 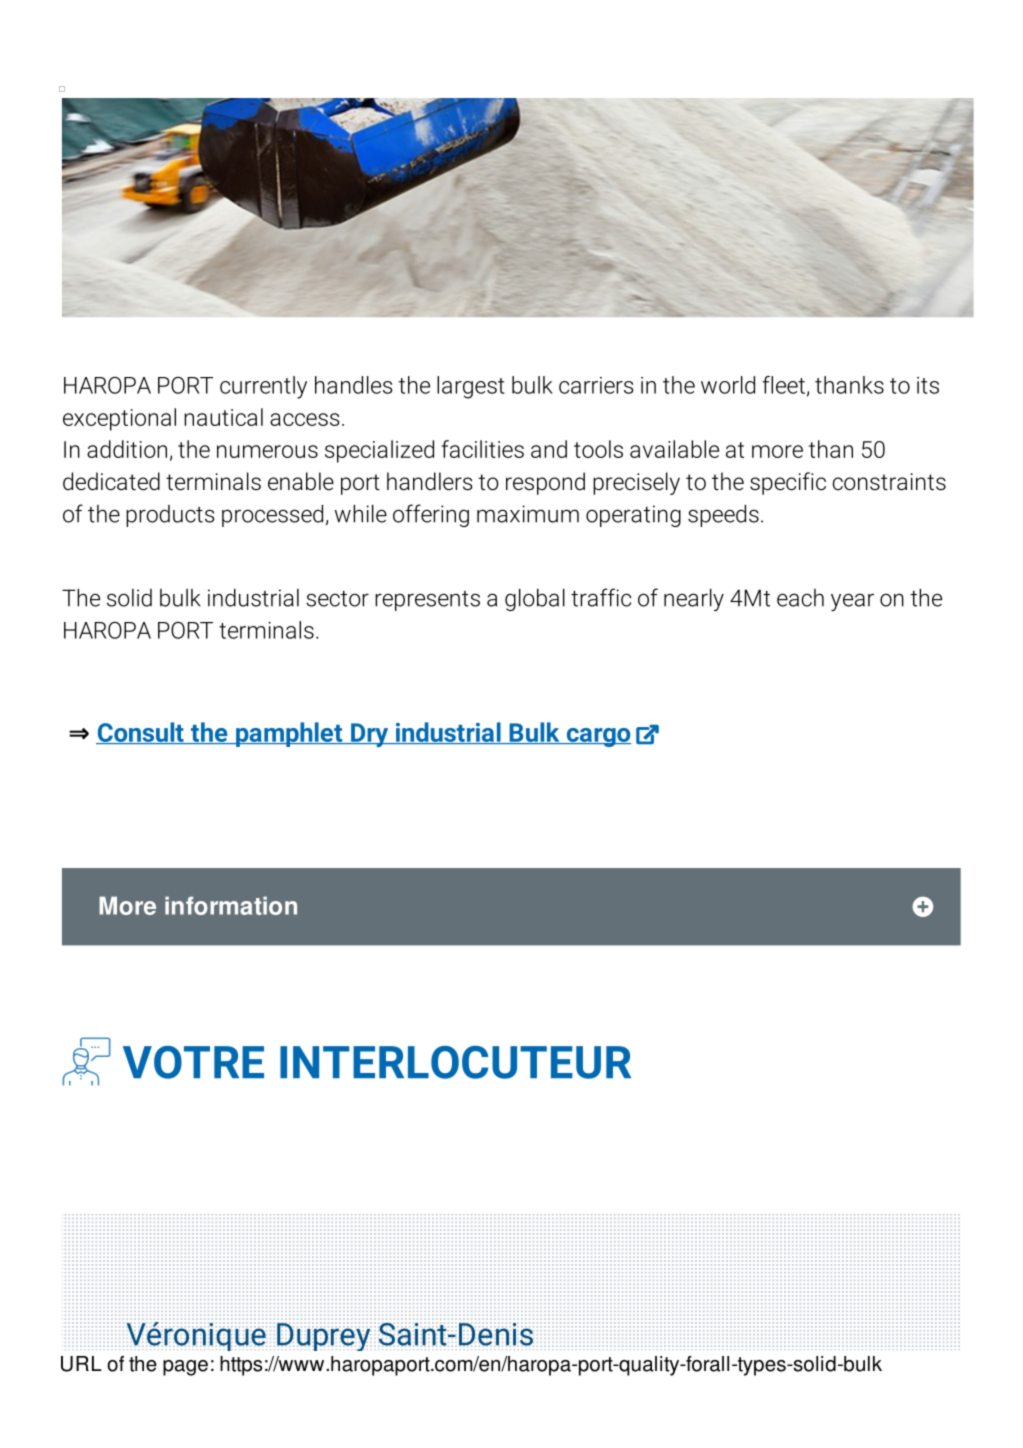 I want to click on largest, so click(x=471, y=387).
